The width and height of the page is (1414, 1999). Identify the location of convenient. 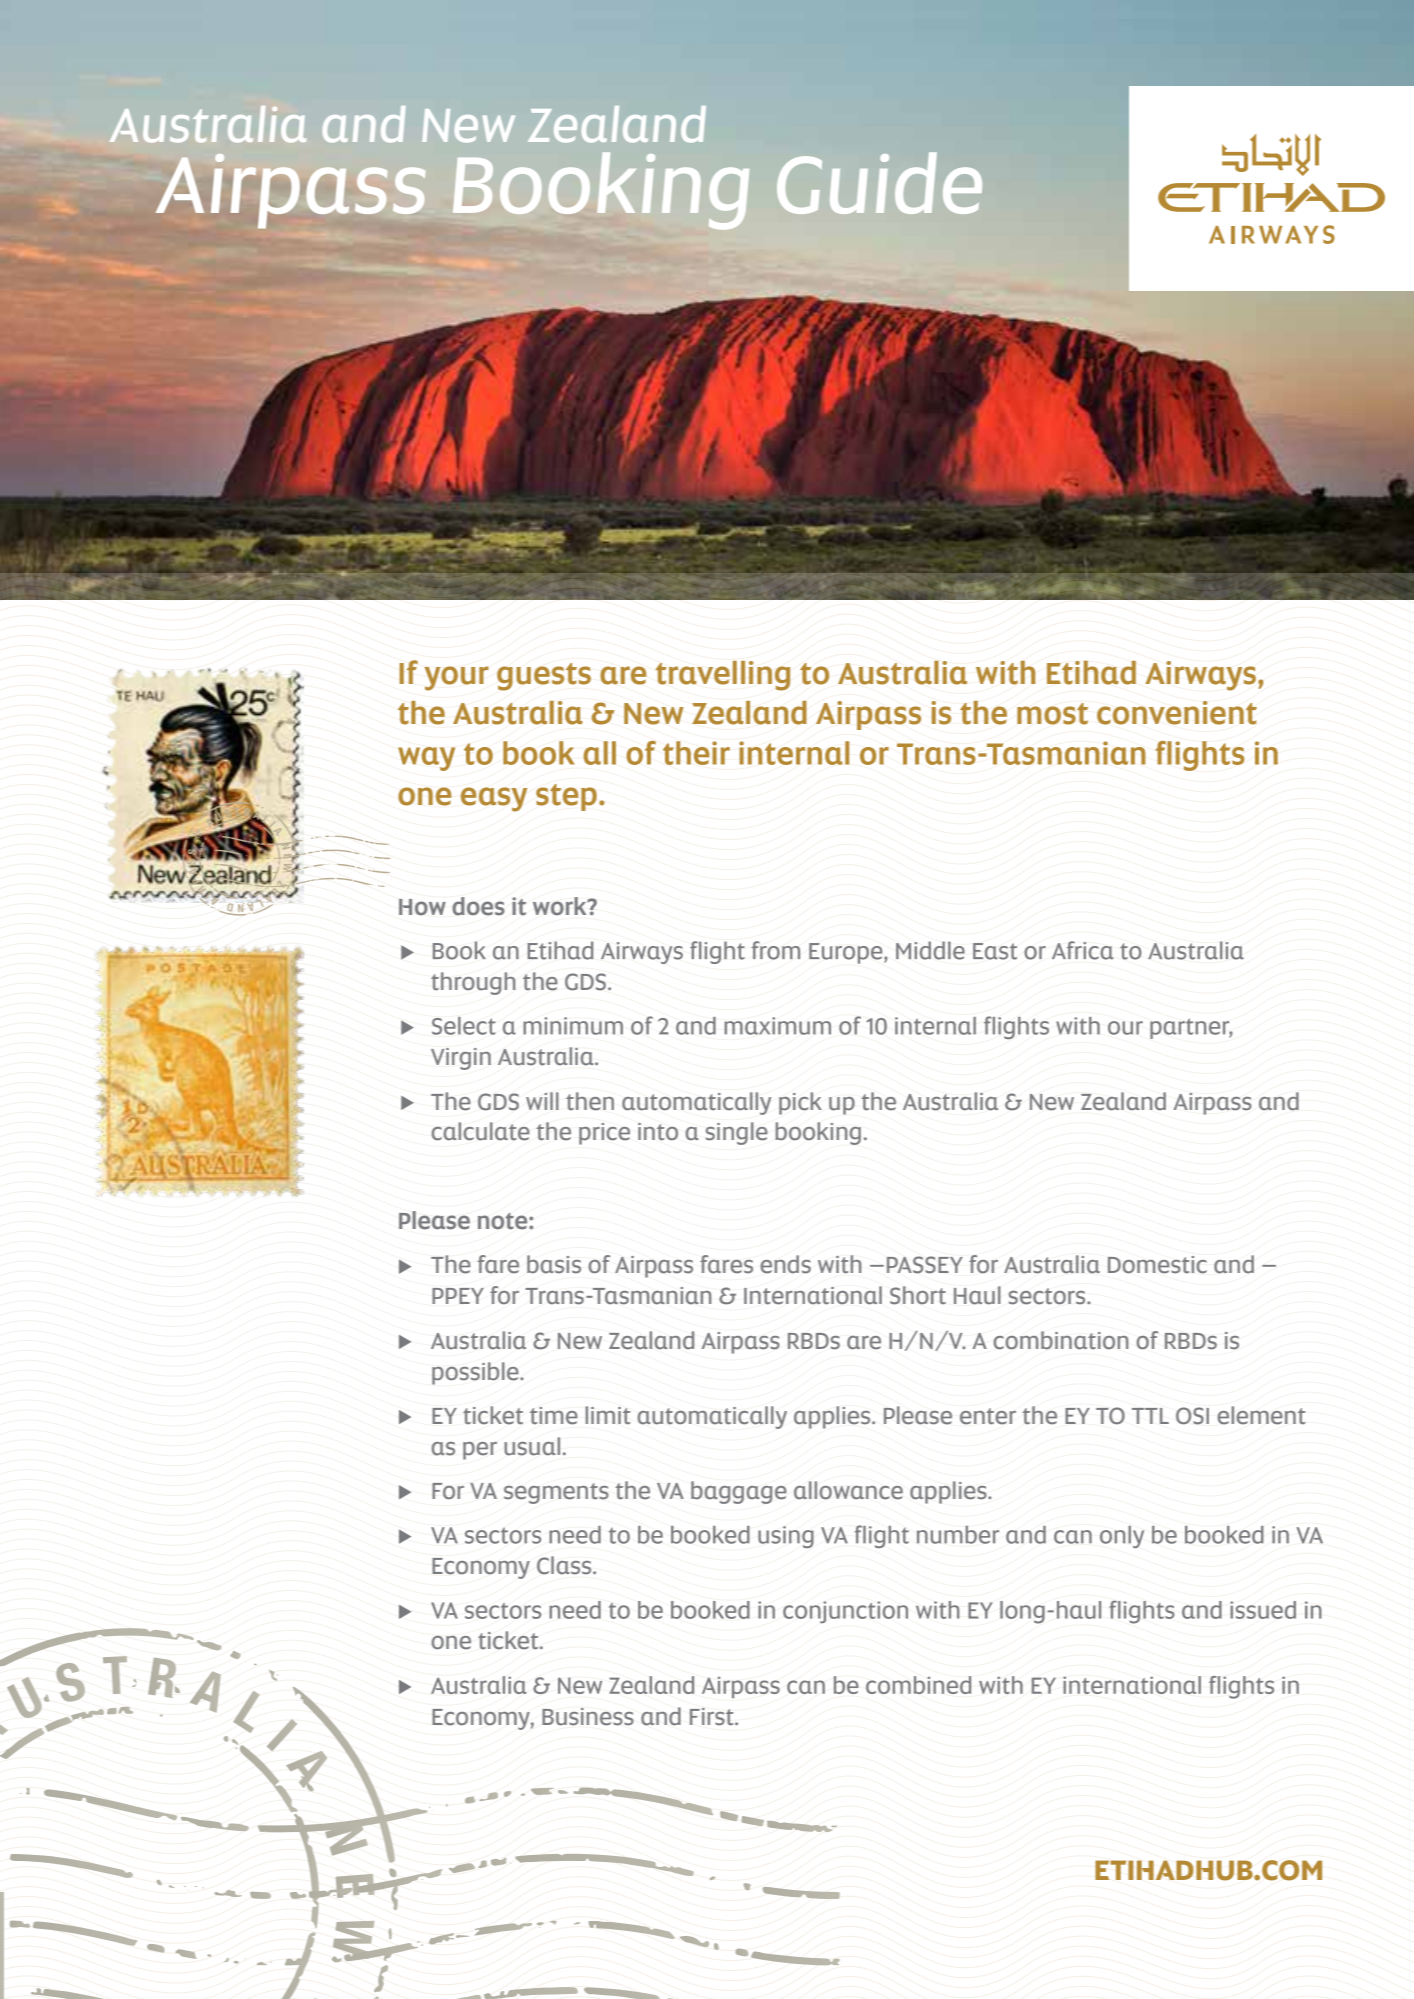
(1177, 713).
